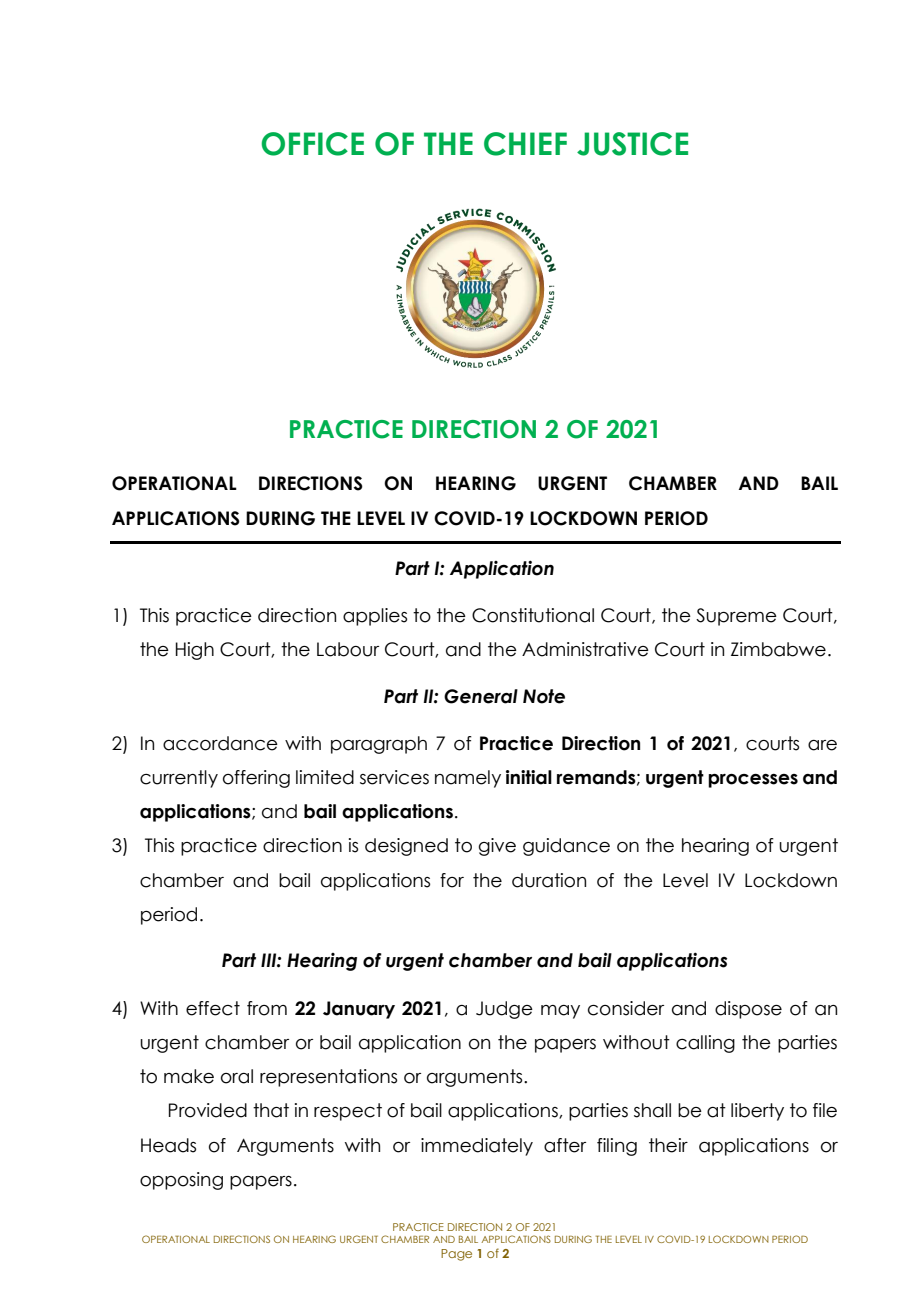  I want to click on opposing, so click(181, 1181).
